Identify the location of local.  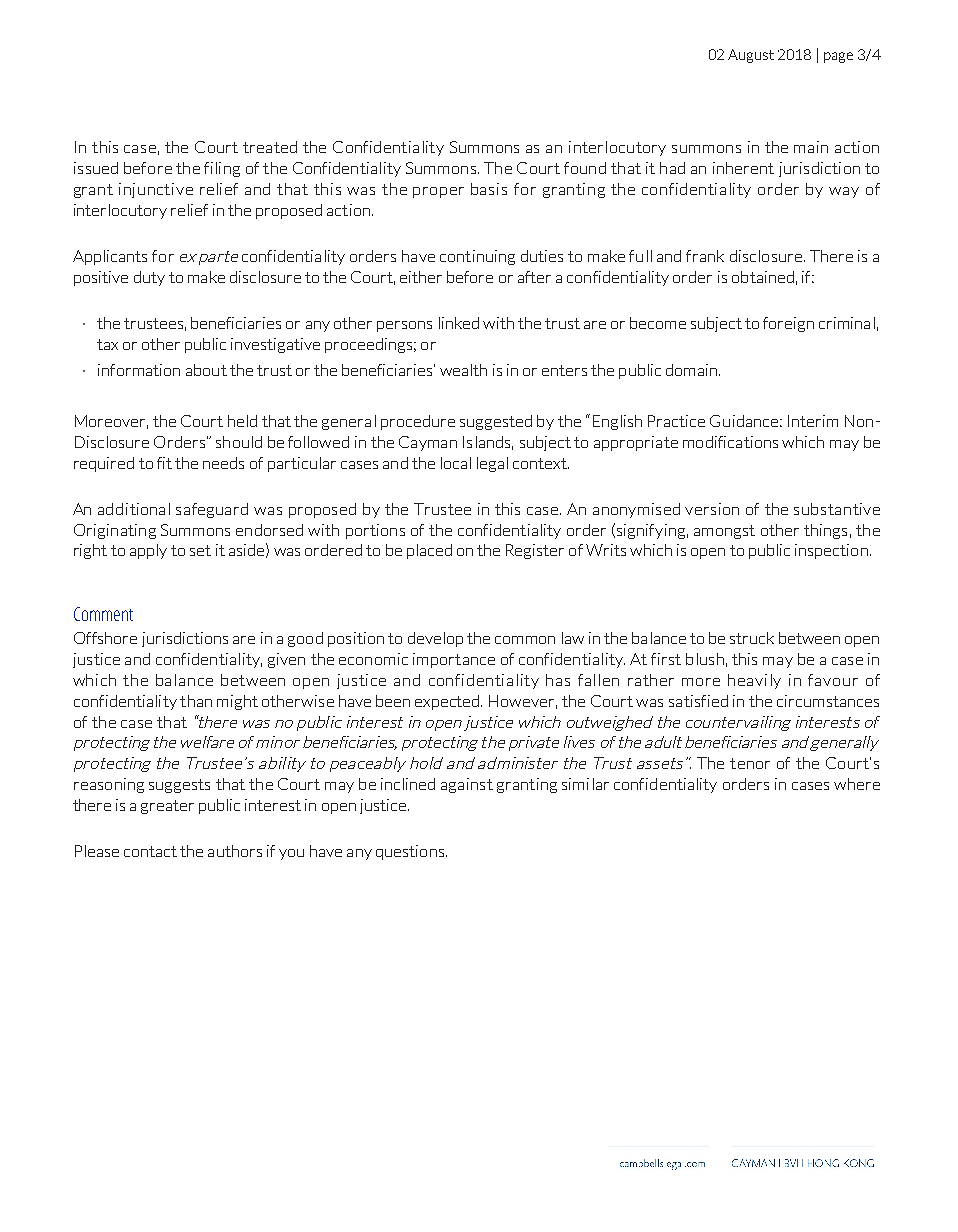
(456, 463).
